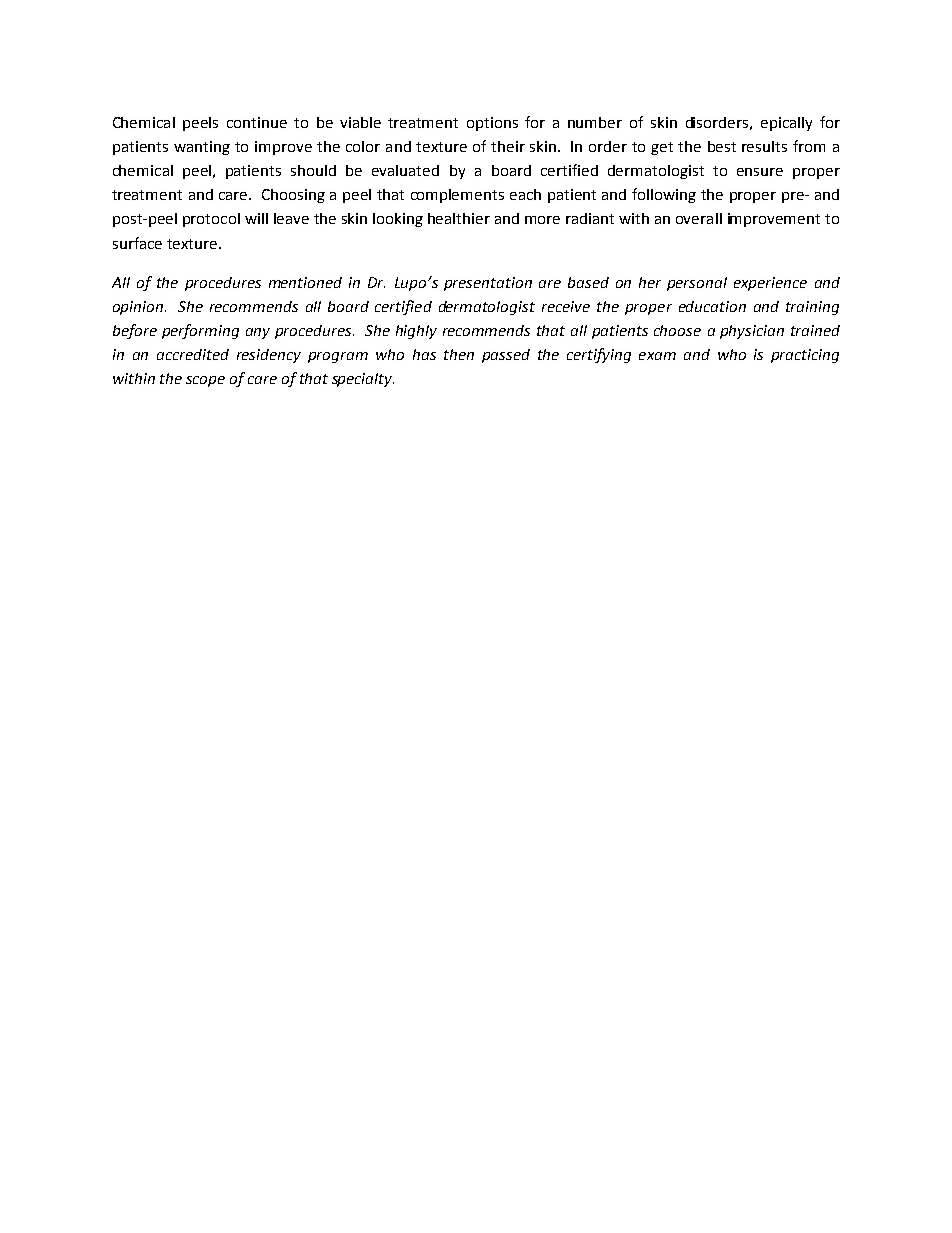  Describe the element at coordinates (699, 218) in the page. I see `overall` at that location.
